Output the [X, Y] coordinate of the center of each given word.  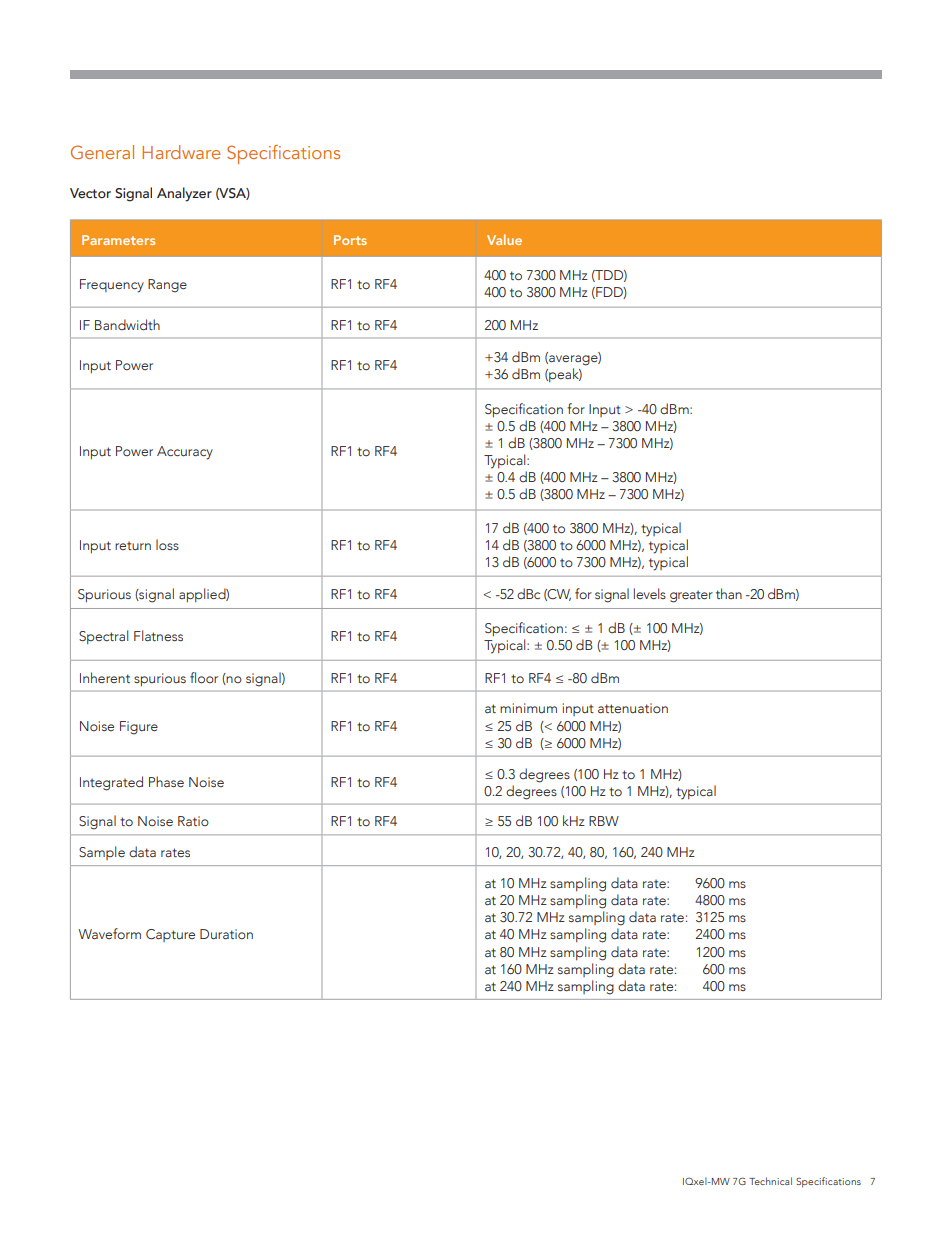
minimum [528, 708]
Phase [166, 781]
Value [504, 239]
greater [691, 596]
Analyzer [184, 194]
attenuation [633, 708]
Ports [350, 240]
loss [167, 544]
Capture [170, 935]
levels [650, 593]
